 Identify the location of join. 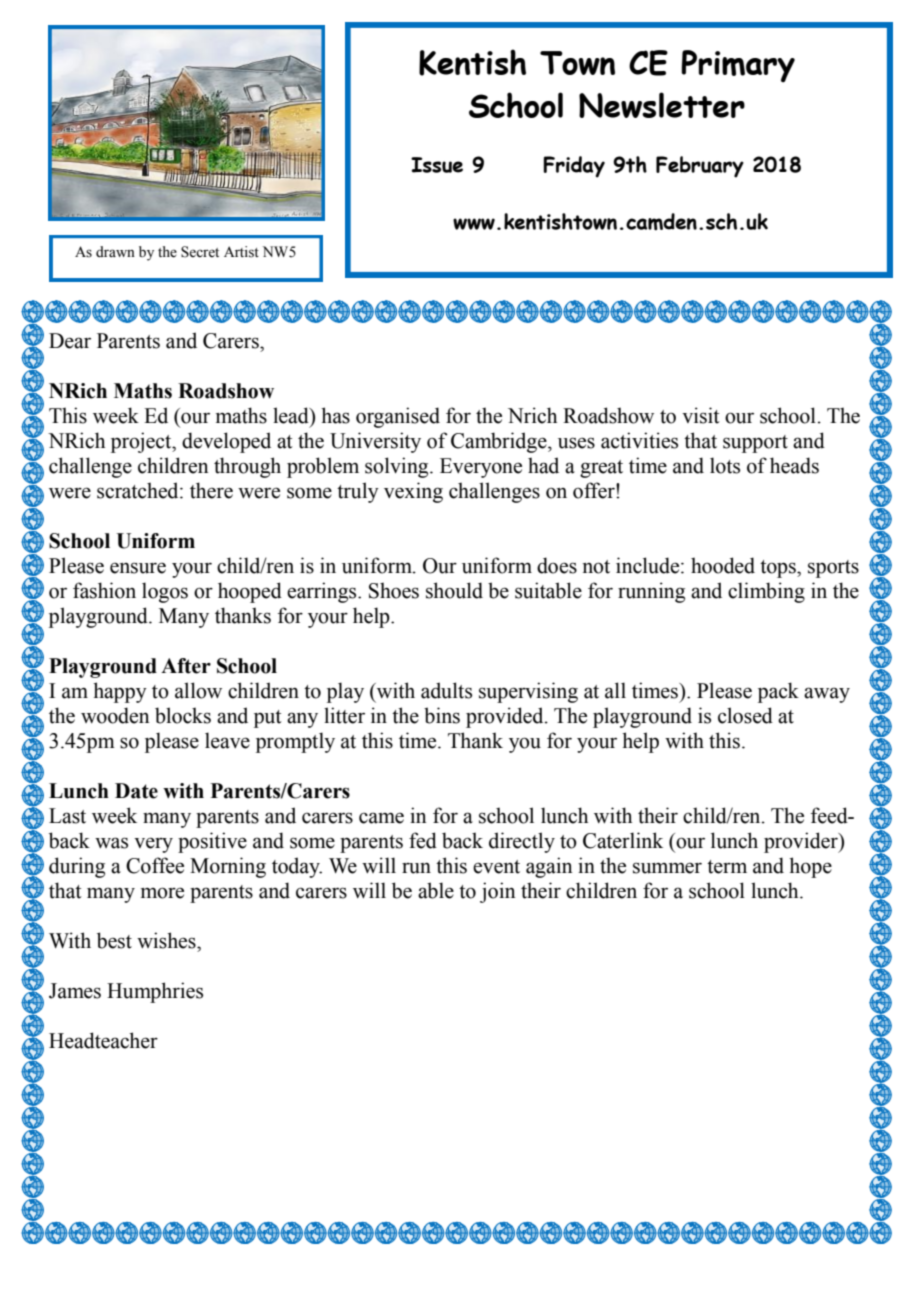
(498, 892).
